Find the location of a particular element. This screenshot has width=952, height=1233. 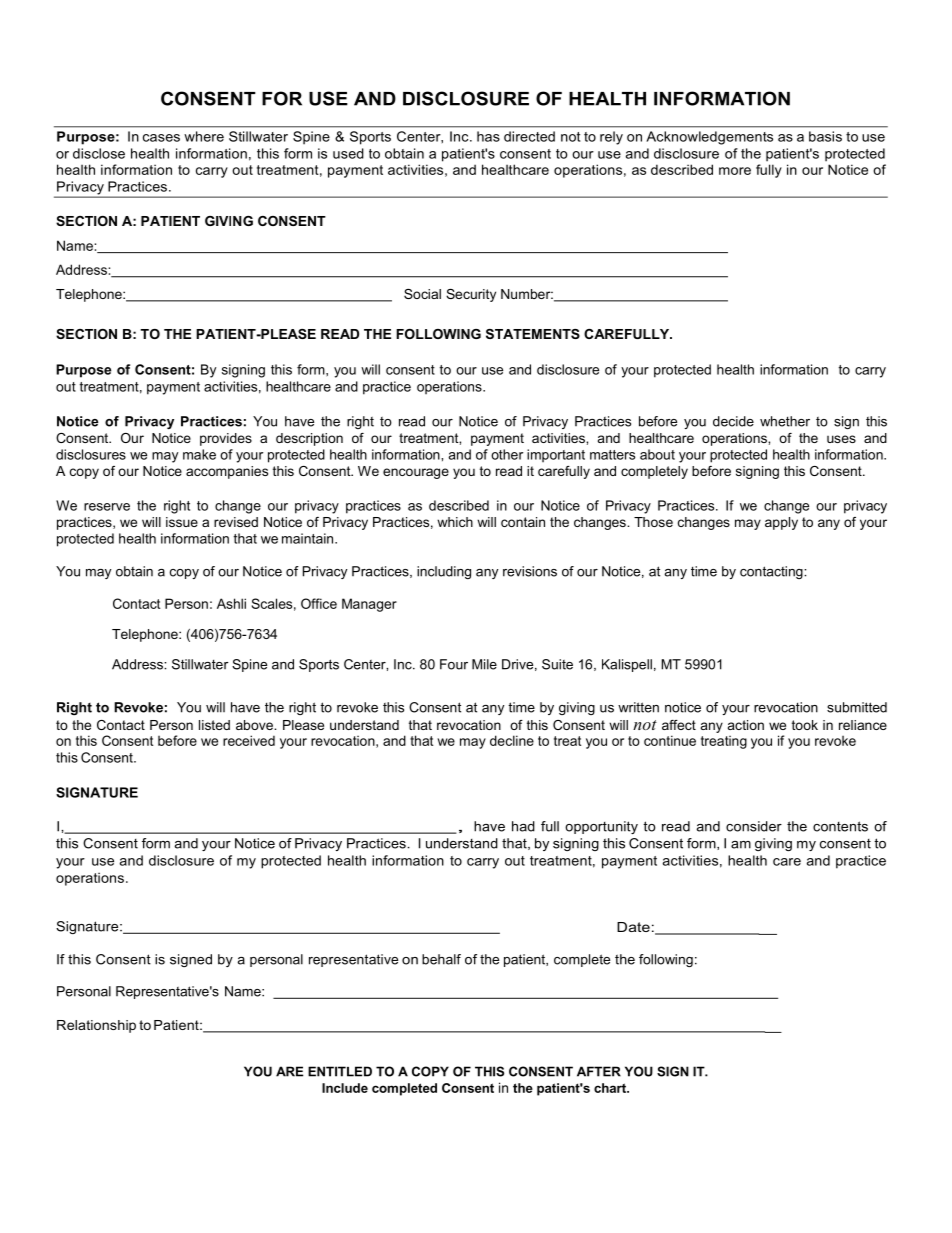

including is located at coordinates (444, 572).
